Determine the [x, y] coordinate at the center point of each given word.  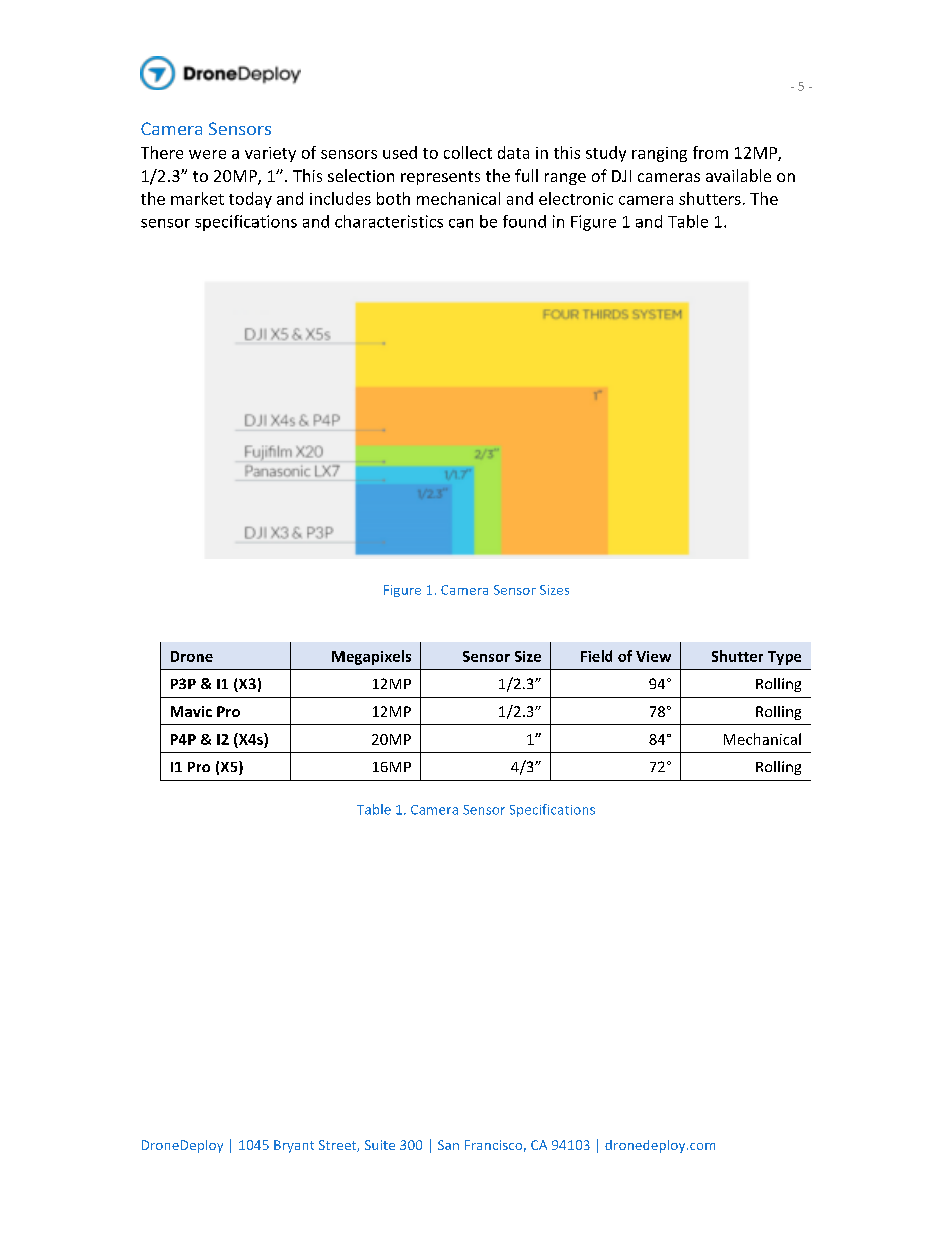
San [448, 1145]
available [738, 175]
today [250, 200]
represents [440, 178]
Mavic [191, 711]
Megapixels [371, 657]
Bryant [294, 1146]
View [653, 656]
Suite [380, 1145]
